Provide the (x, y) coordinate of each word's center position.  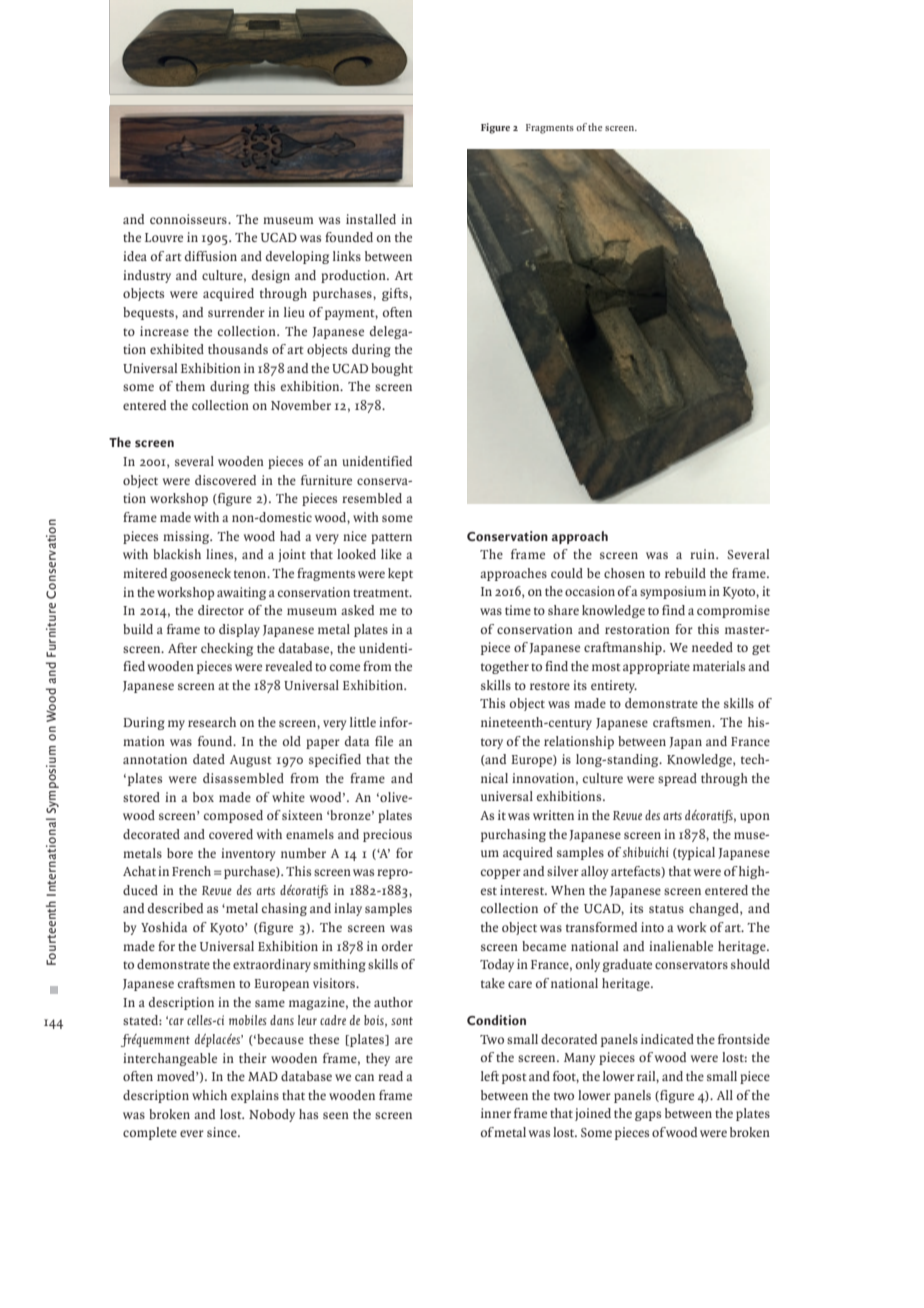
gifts (396, 294)
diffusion (211, 256)
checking (227, 649)
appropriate (656, 667)
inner (496, 1113)
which (209, 1095)
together (505, 667)
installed (371, 219)
